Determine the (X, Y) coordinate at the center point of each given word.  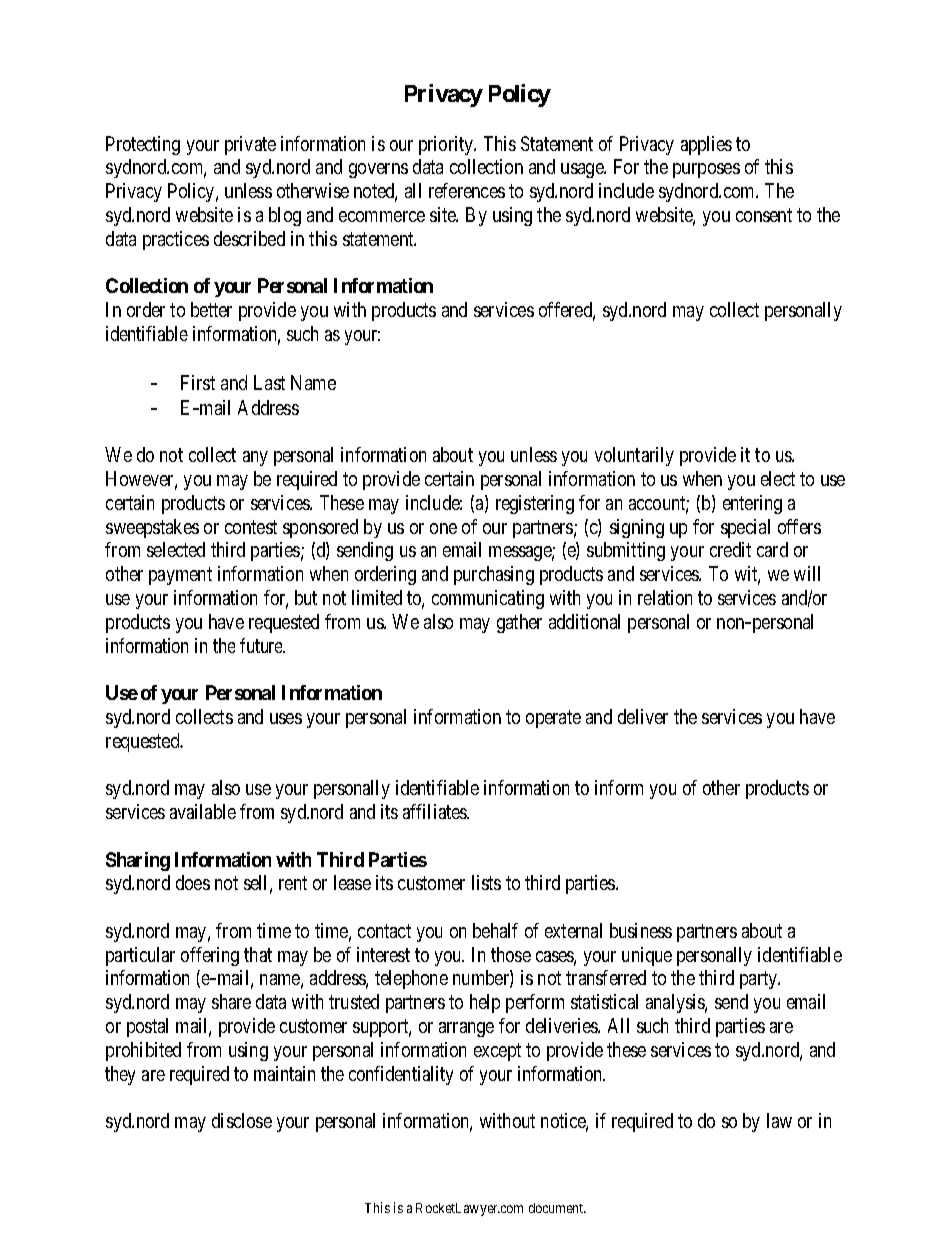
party (760, 980)
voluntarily (634, 456)
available (203, 811)
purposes (706, 170)
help (485, 1003)
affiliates (435, 811)
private (250, 145)
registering (535, 504)
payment (180, 576)
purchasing (494, 575)
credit (730, 549)
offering (210, 956)
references (467, 190)
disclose (242, 1120)
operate (553, 719)
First (198, 382)
